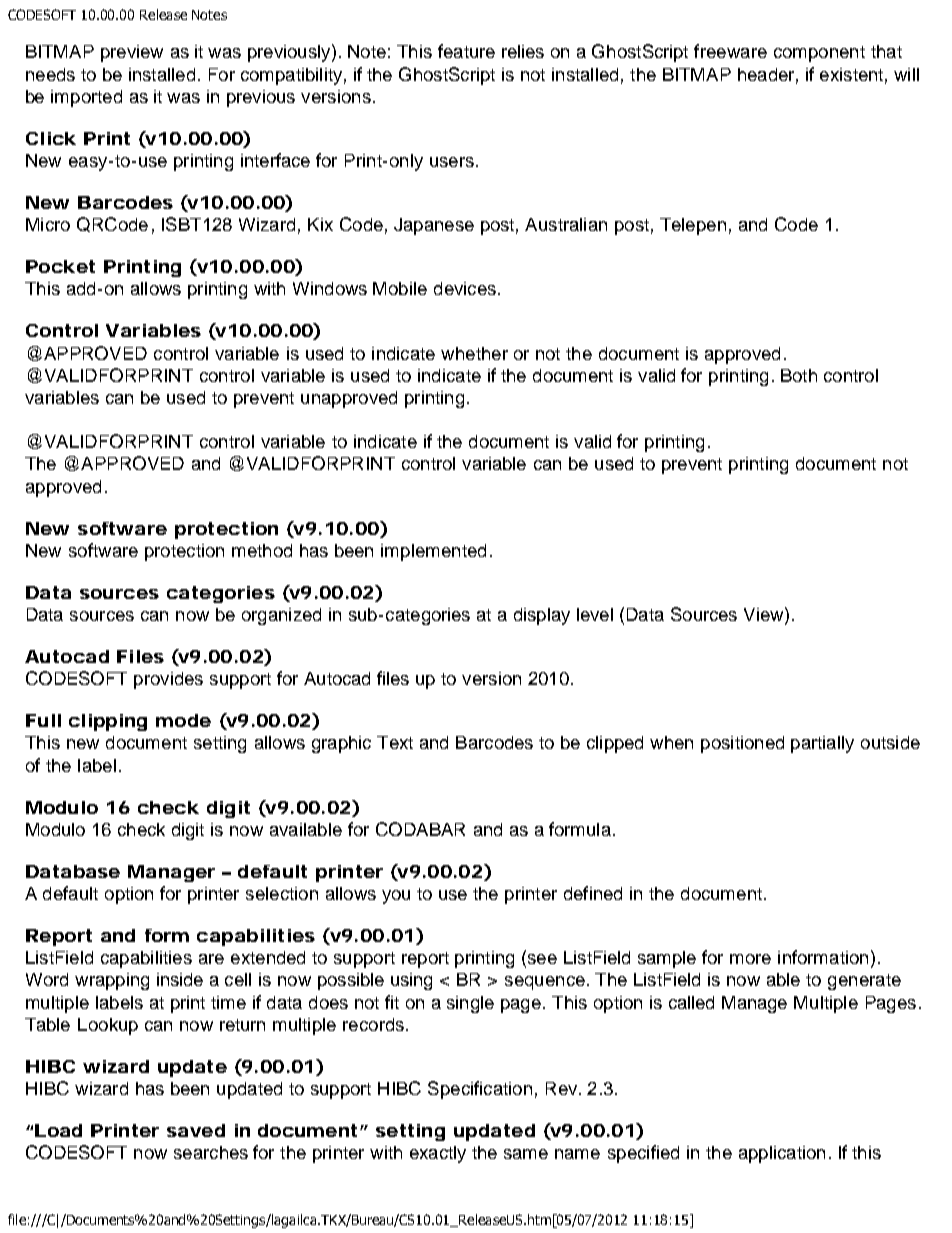  I want to click on level, so click(595, 614).
